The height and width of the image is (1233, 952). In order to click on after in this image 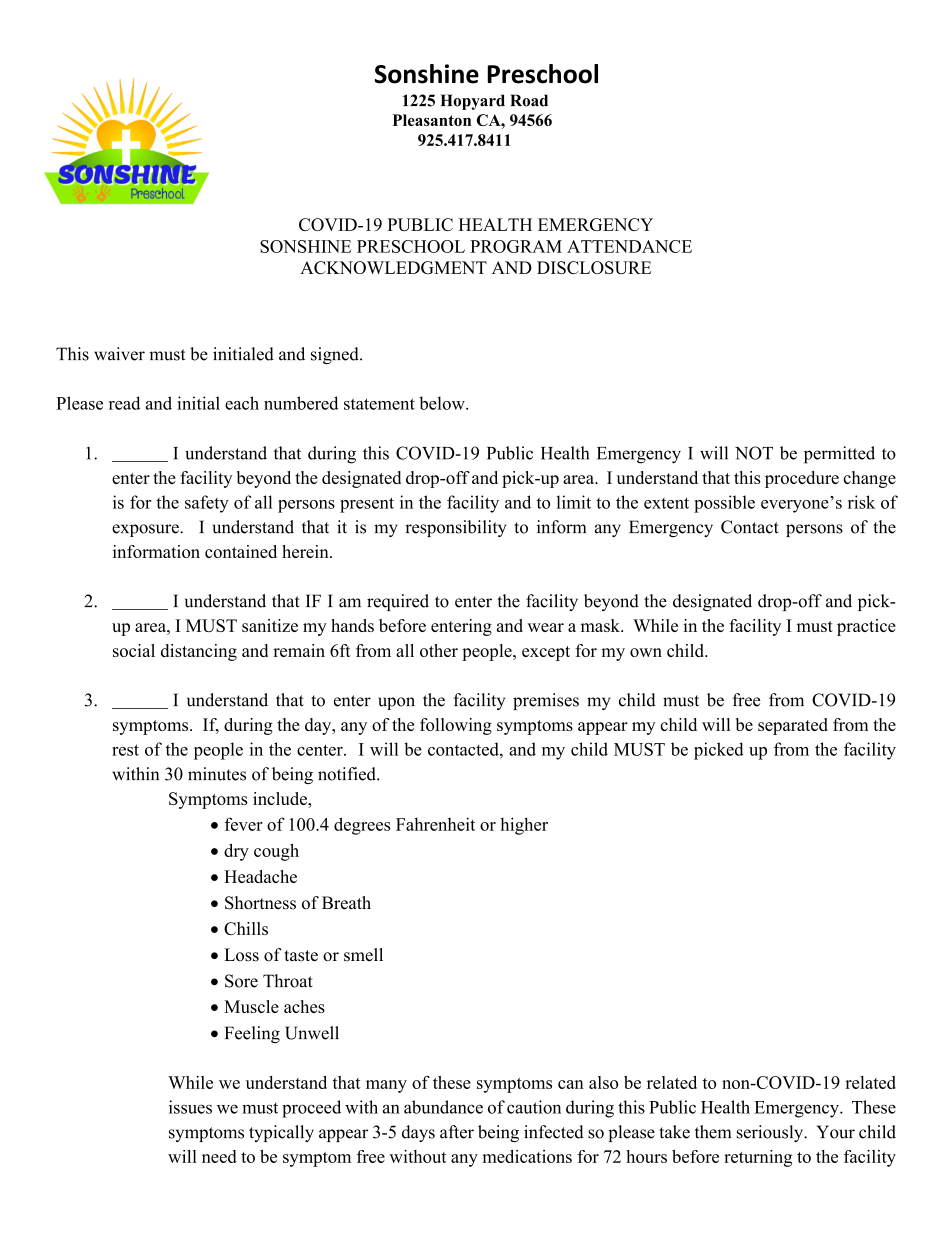, I will do `click(457, 1132)`.
